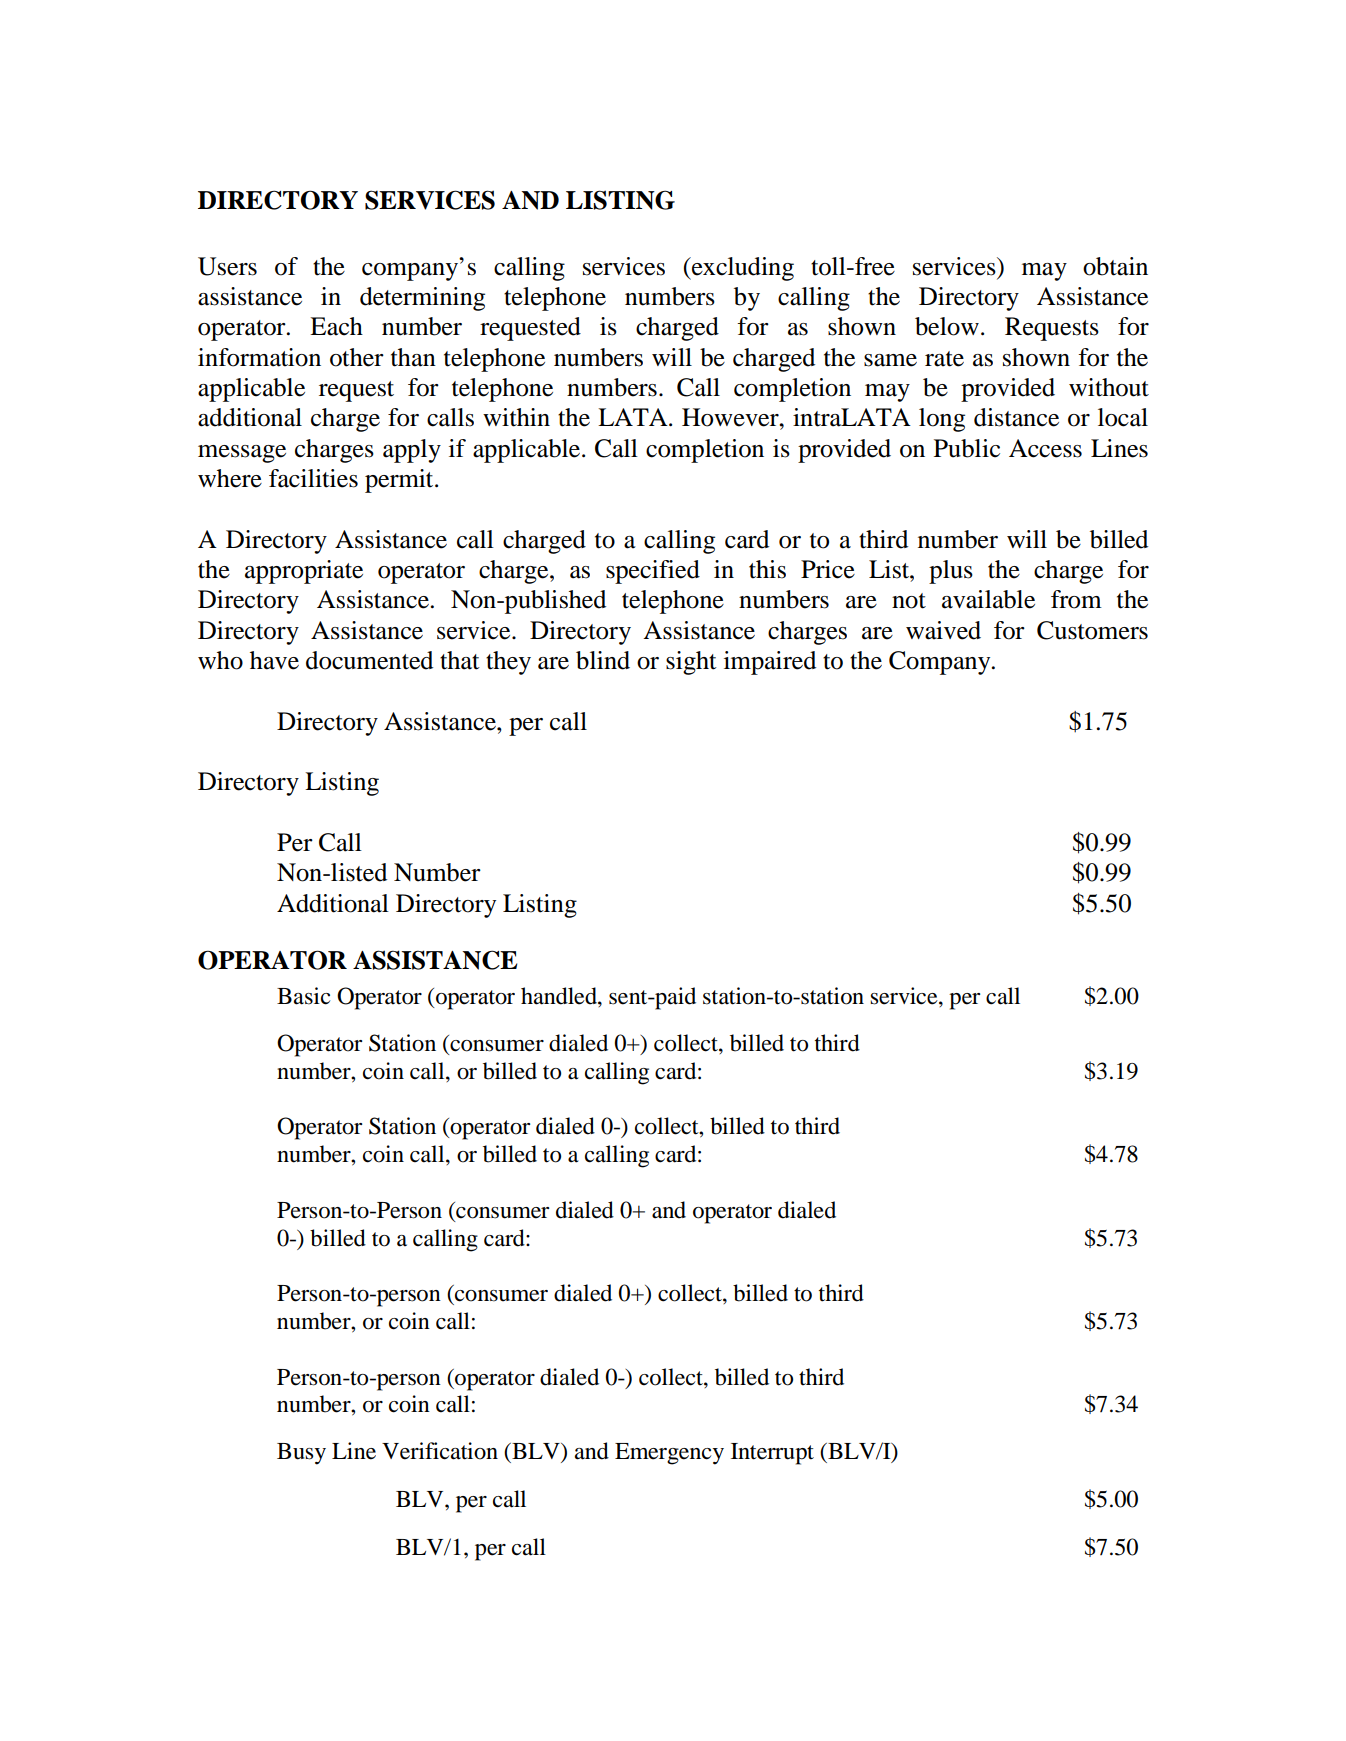 This screenshot has width=1346, height=1741. What do you see at coordinates (669, 1454) in the screenshot?
I see `Emergency` at bounding box center [669, 1454].
